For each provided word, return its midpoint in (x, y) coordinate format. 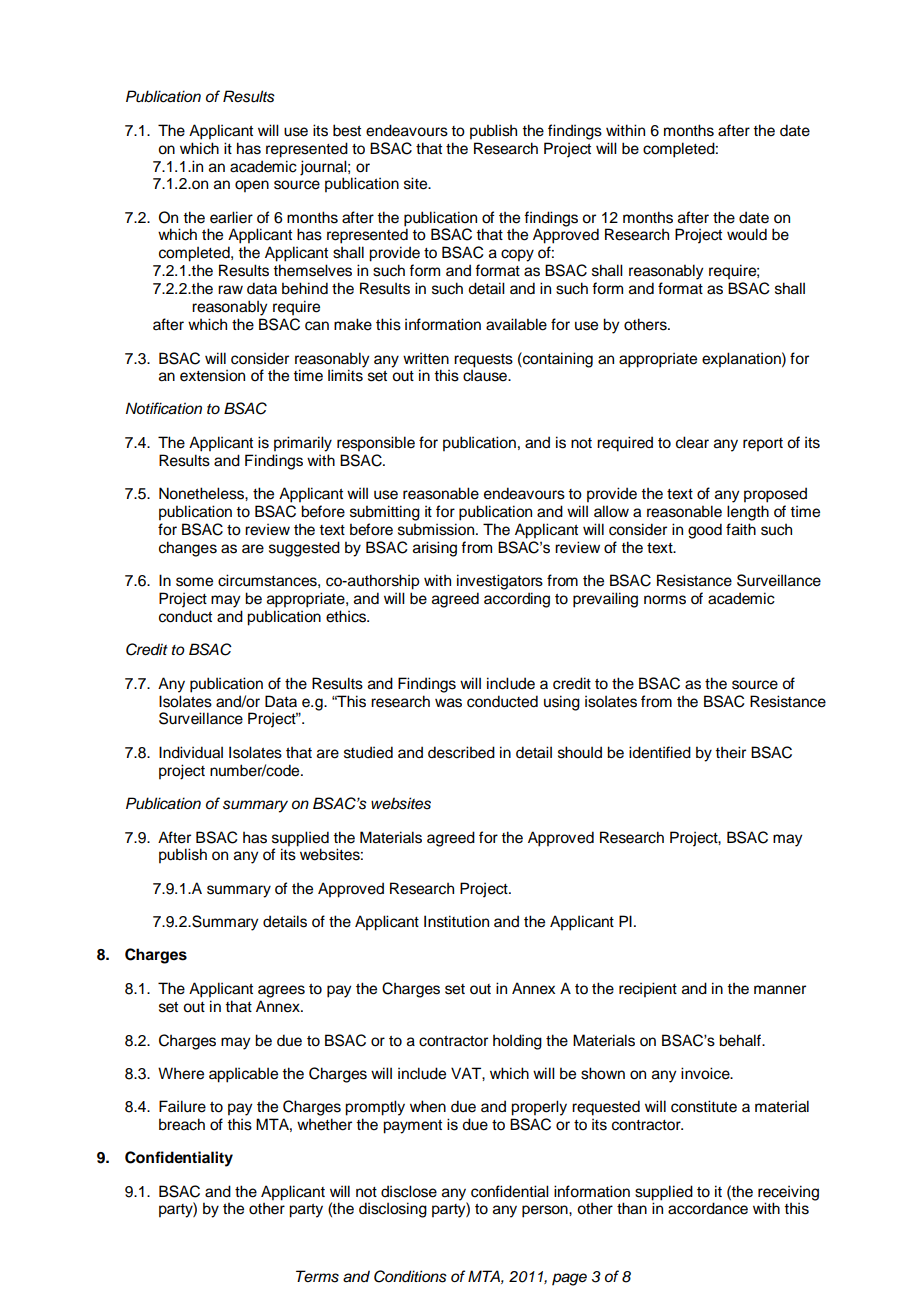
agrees (281, 991)
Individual (191, 752)
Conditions (410, 1276)
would (747, 234)
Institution (456, 921)
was (448, 703)
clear (692, 442)
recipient (648, 990)
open (252, 186)
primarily (303, 444)
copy (517, 255)
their (730, 752)
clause (486, 374)
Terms (317, 1276)
